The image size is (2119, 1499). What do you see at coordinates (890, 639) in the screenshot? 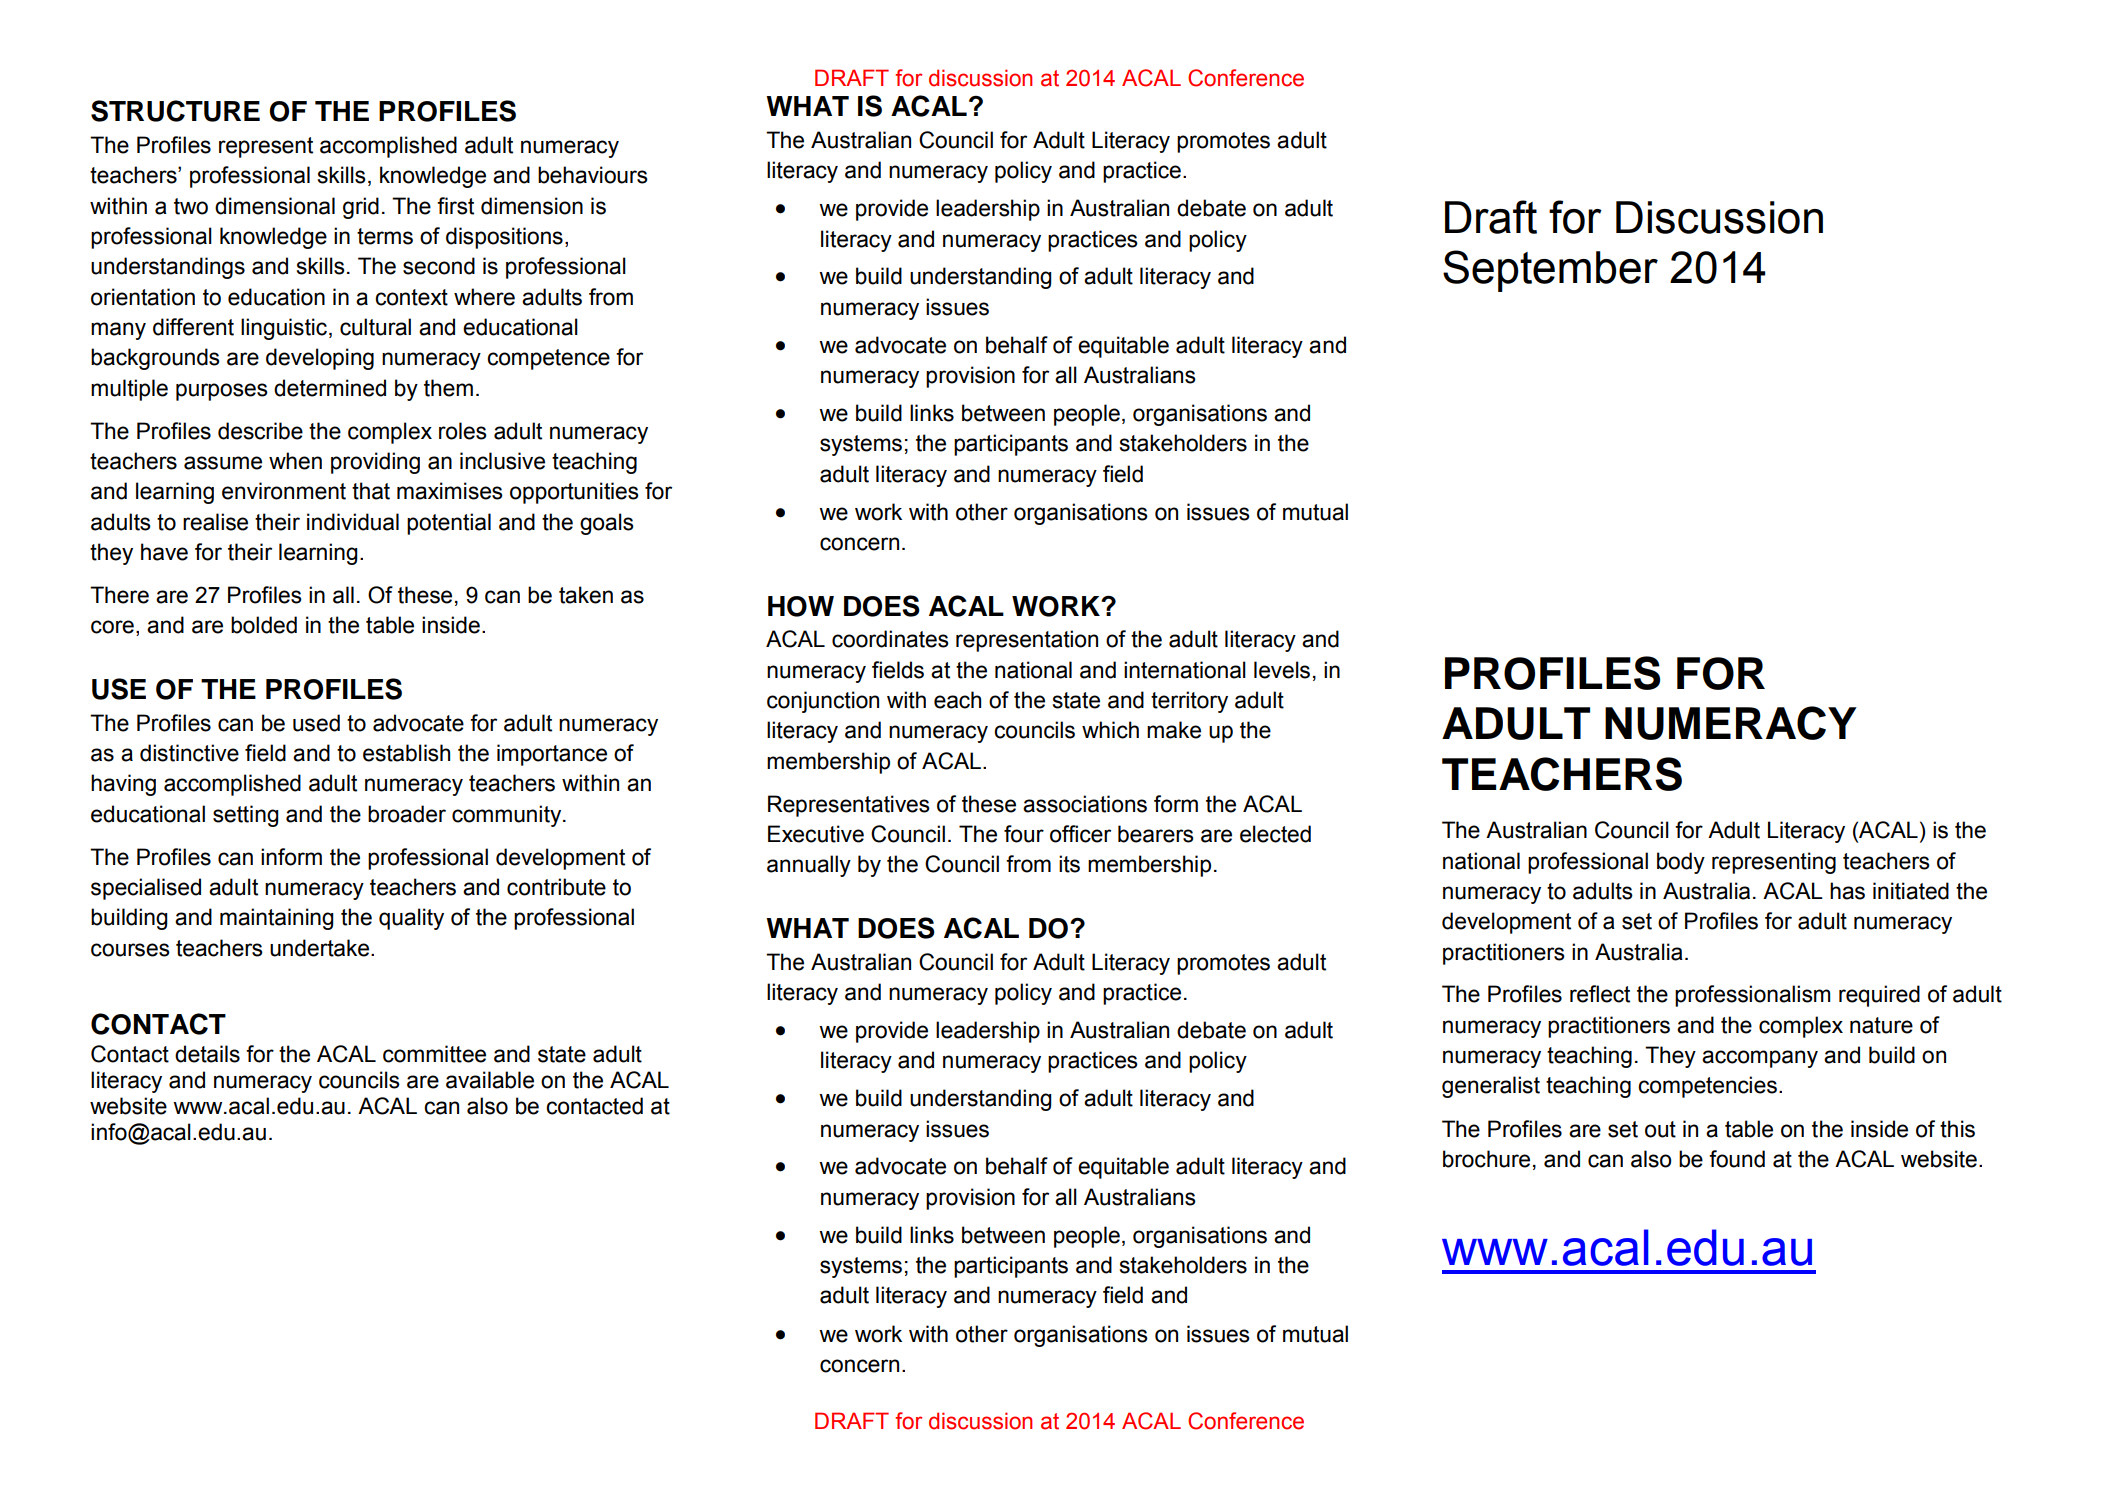
I see `coordinates` at bounding box center [890, 639].
